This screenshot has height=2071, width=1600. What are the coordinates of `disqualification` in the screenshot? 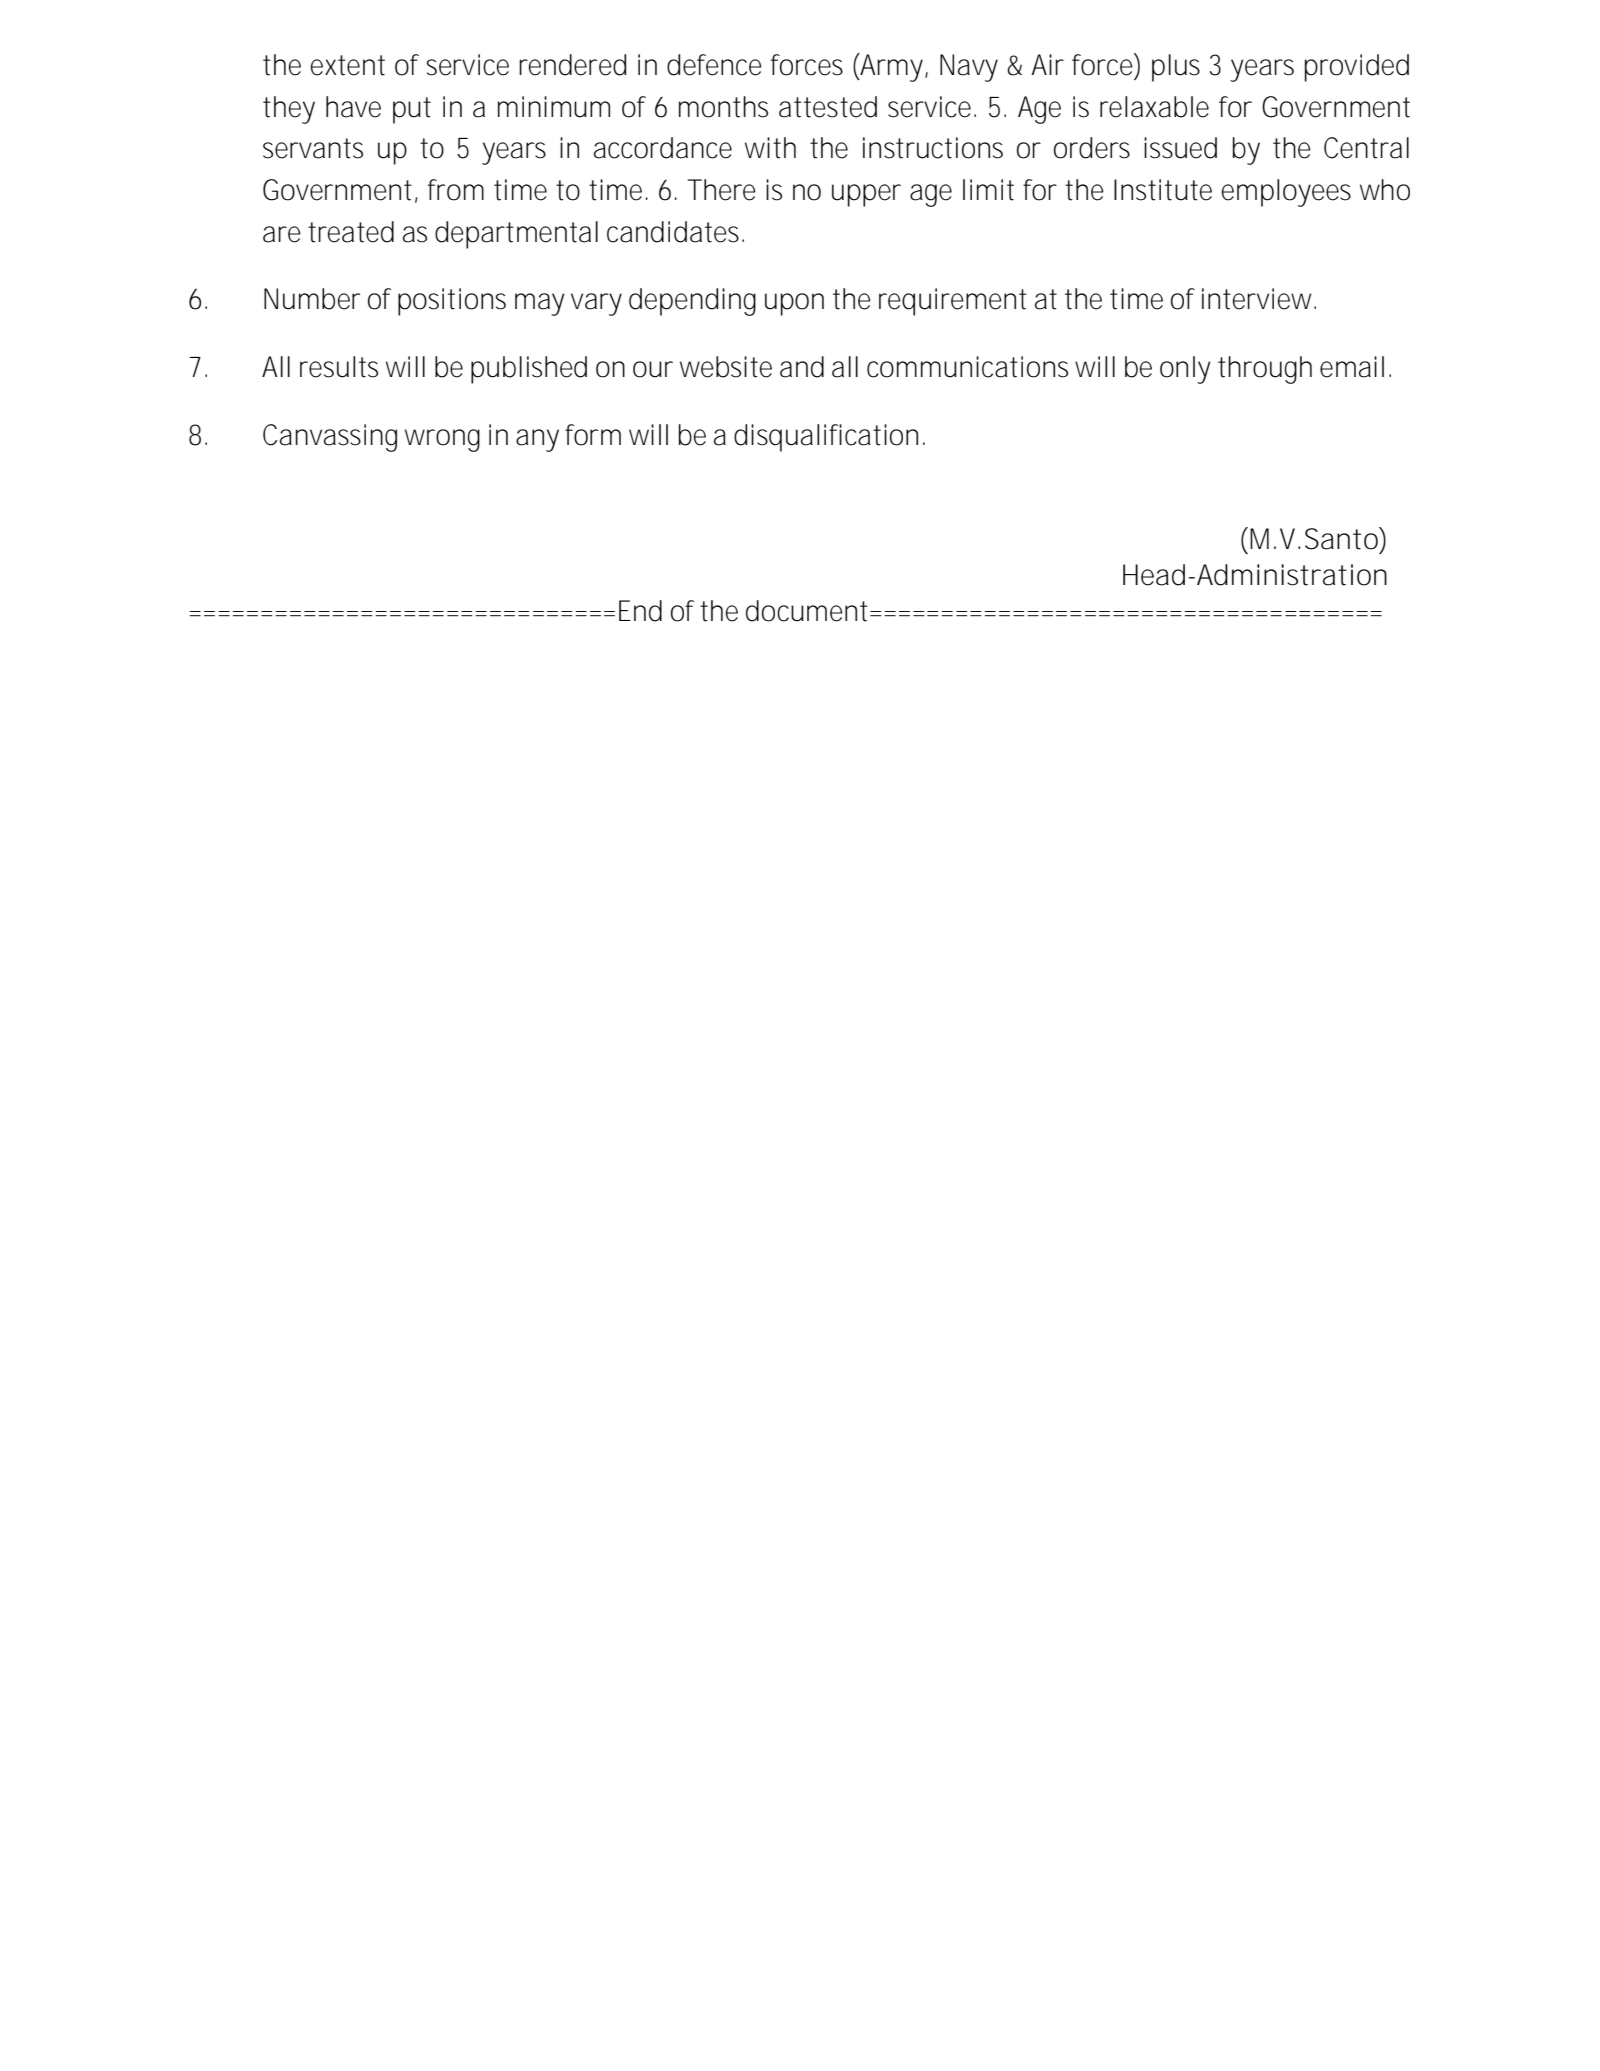 It's located at (826, 438).
